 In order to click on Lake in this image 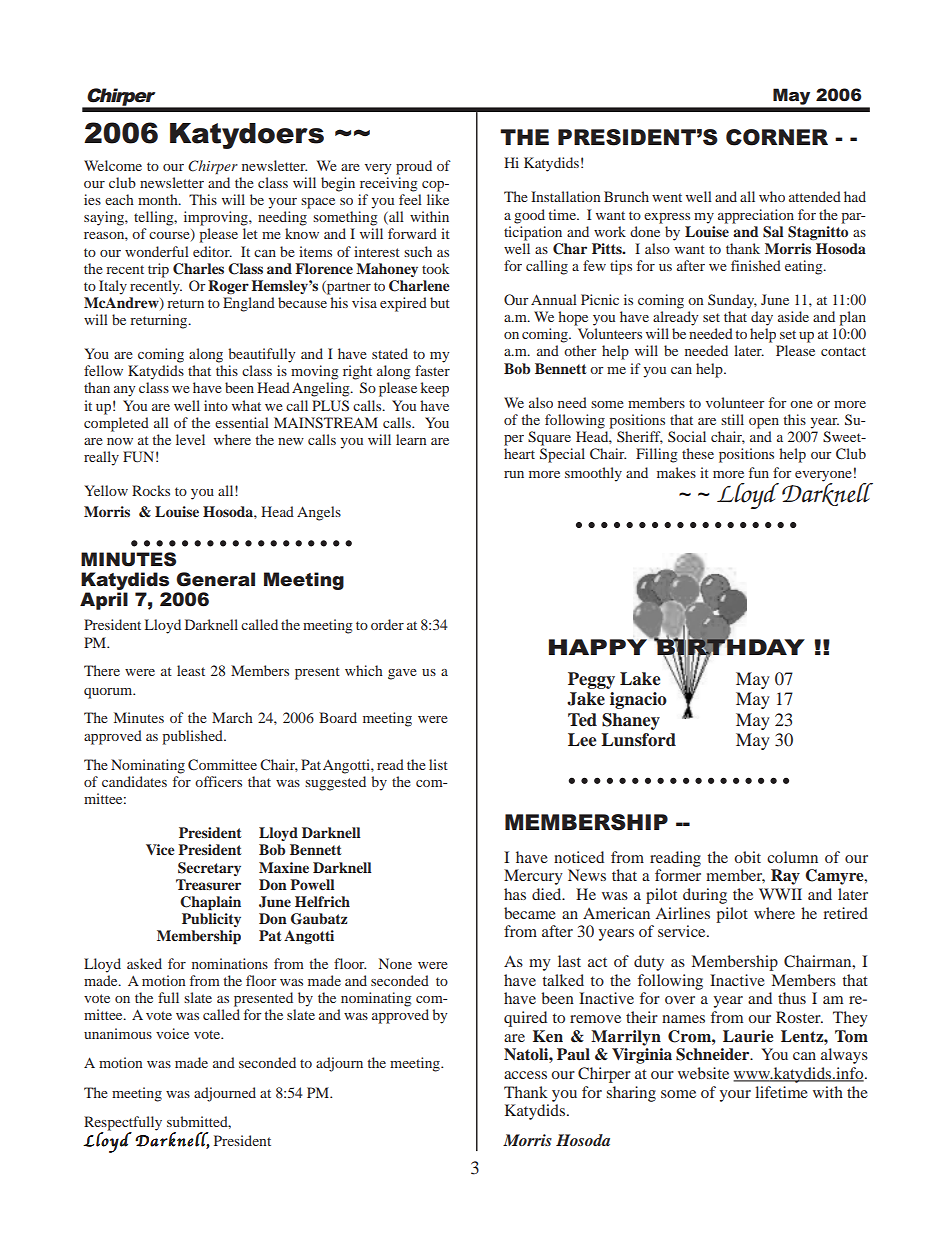, I will do `click(640, 679)`.
